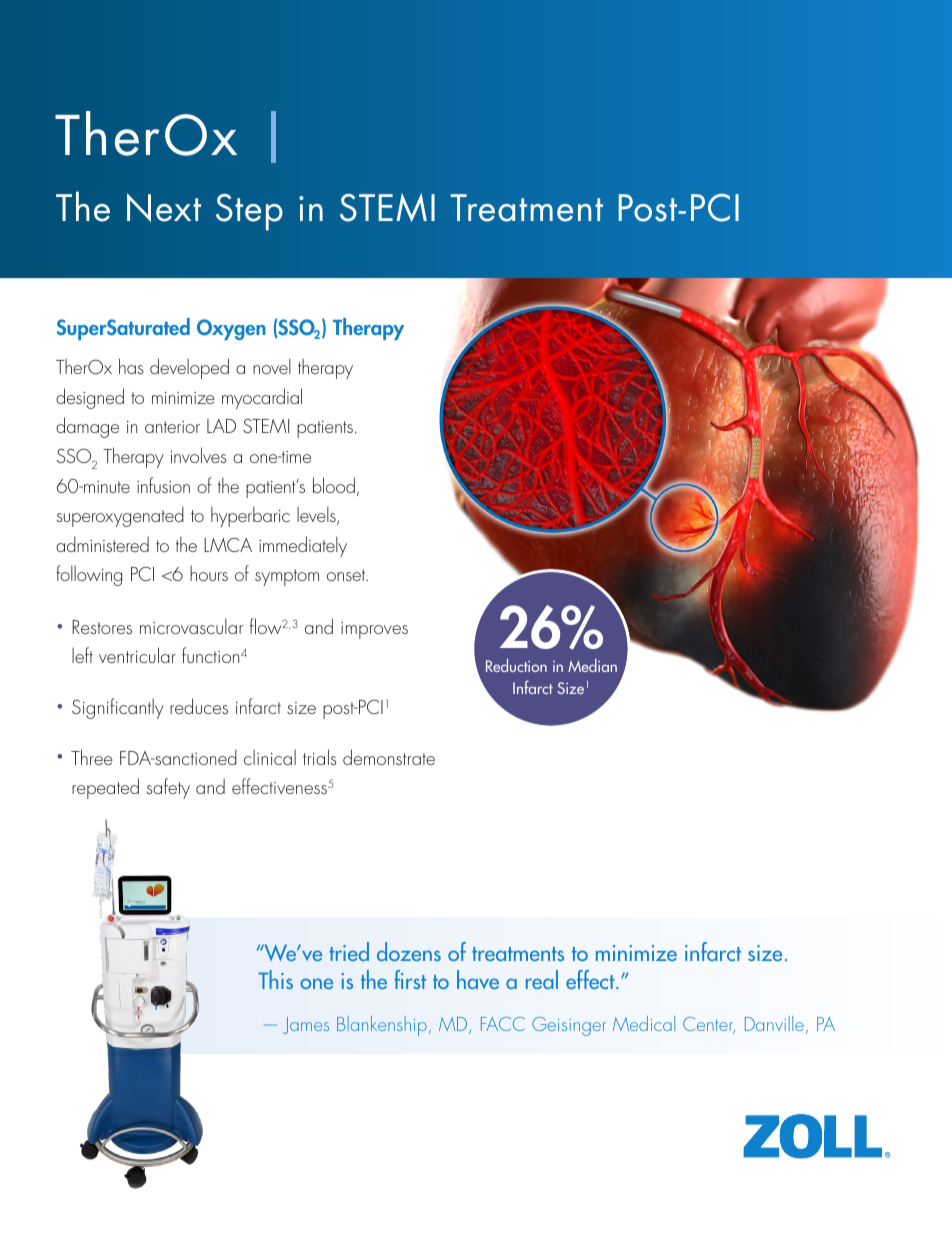 This image has height=1233, width=952. Describe the element at coordinates (516, 665) in the image. I see `Reduction` at that location.
